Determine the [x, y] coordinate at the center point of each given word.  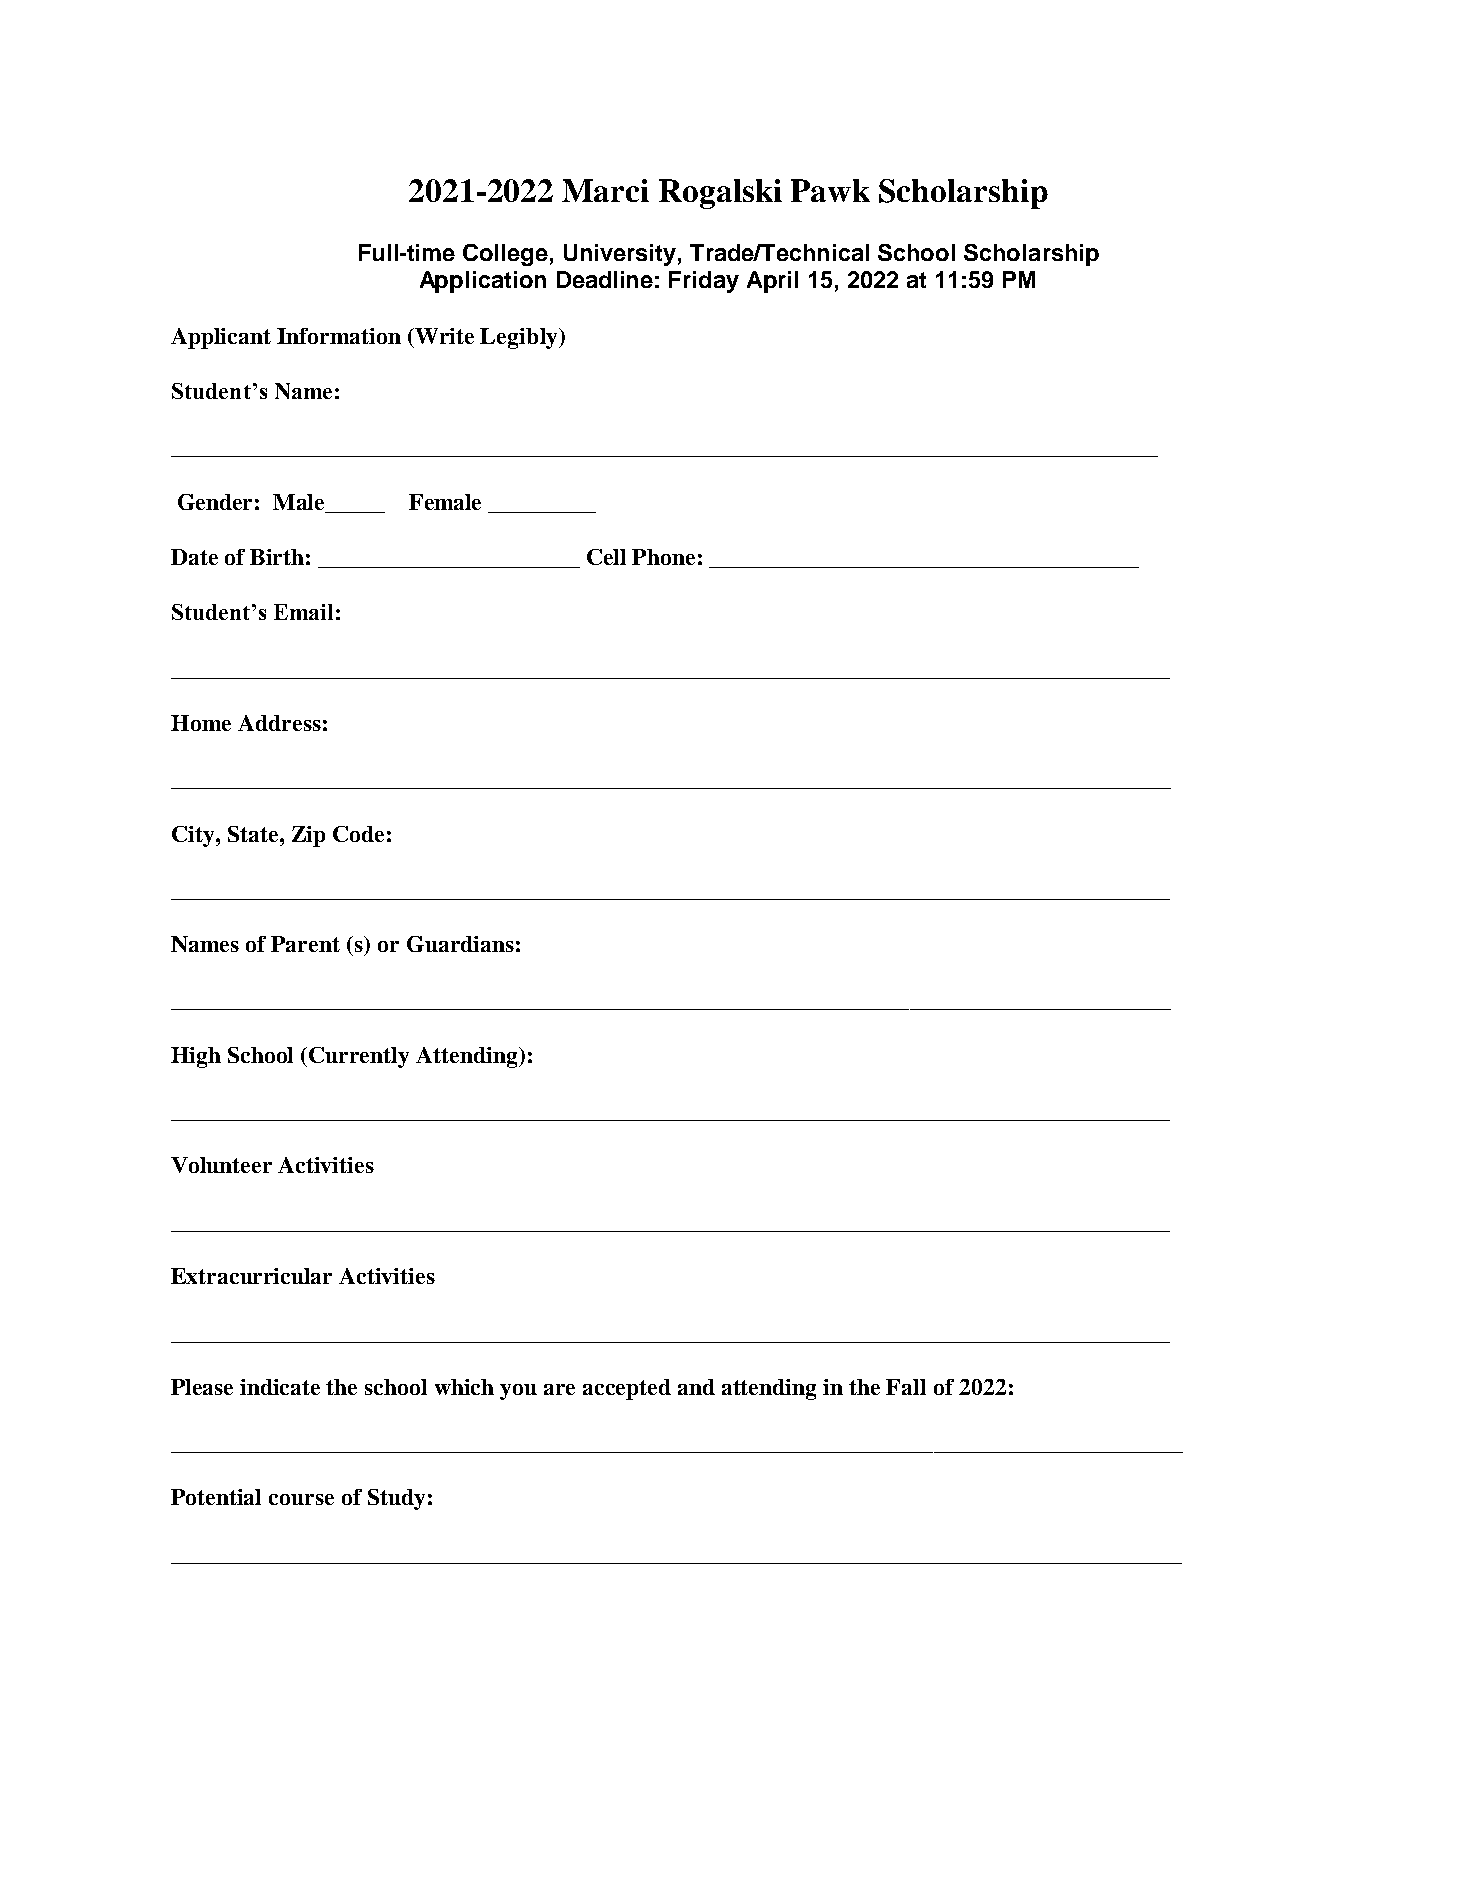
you [518, 1392]
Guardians [460, 944]
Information [339, 336]
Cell [606, 557]
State [254, 834]
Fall [906, 1387]
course [301, 1499]
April [772, 282]
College [505, 255]
